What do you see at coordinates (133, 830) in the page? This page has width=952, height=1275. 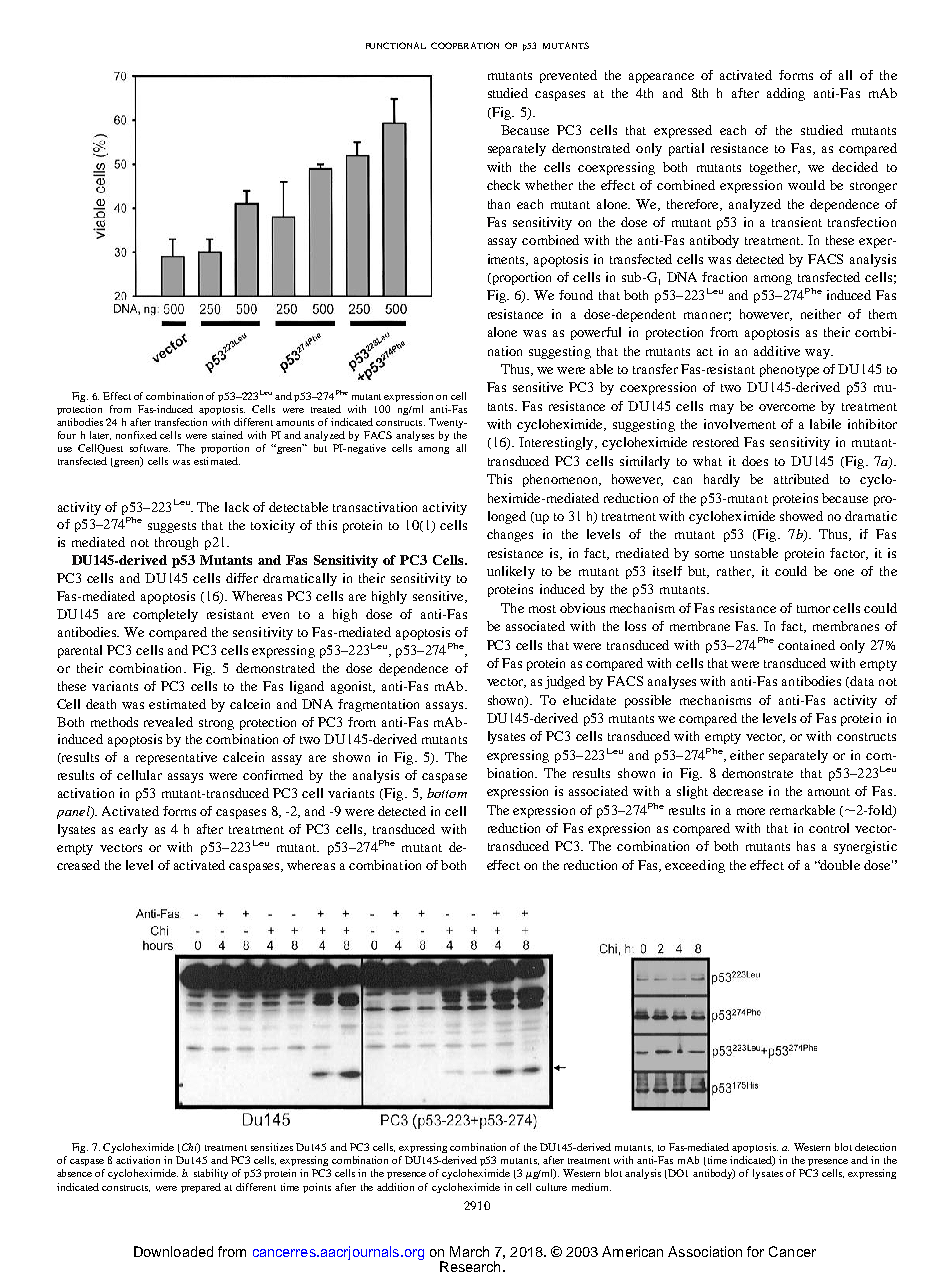 I see `early` at bounding box center [133, 830].
